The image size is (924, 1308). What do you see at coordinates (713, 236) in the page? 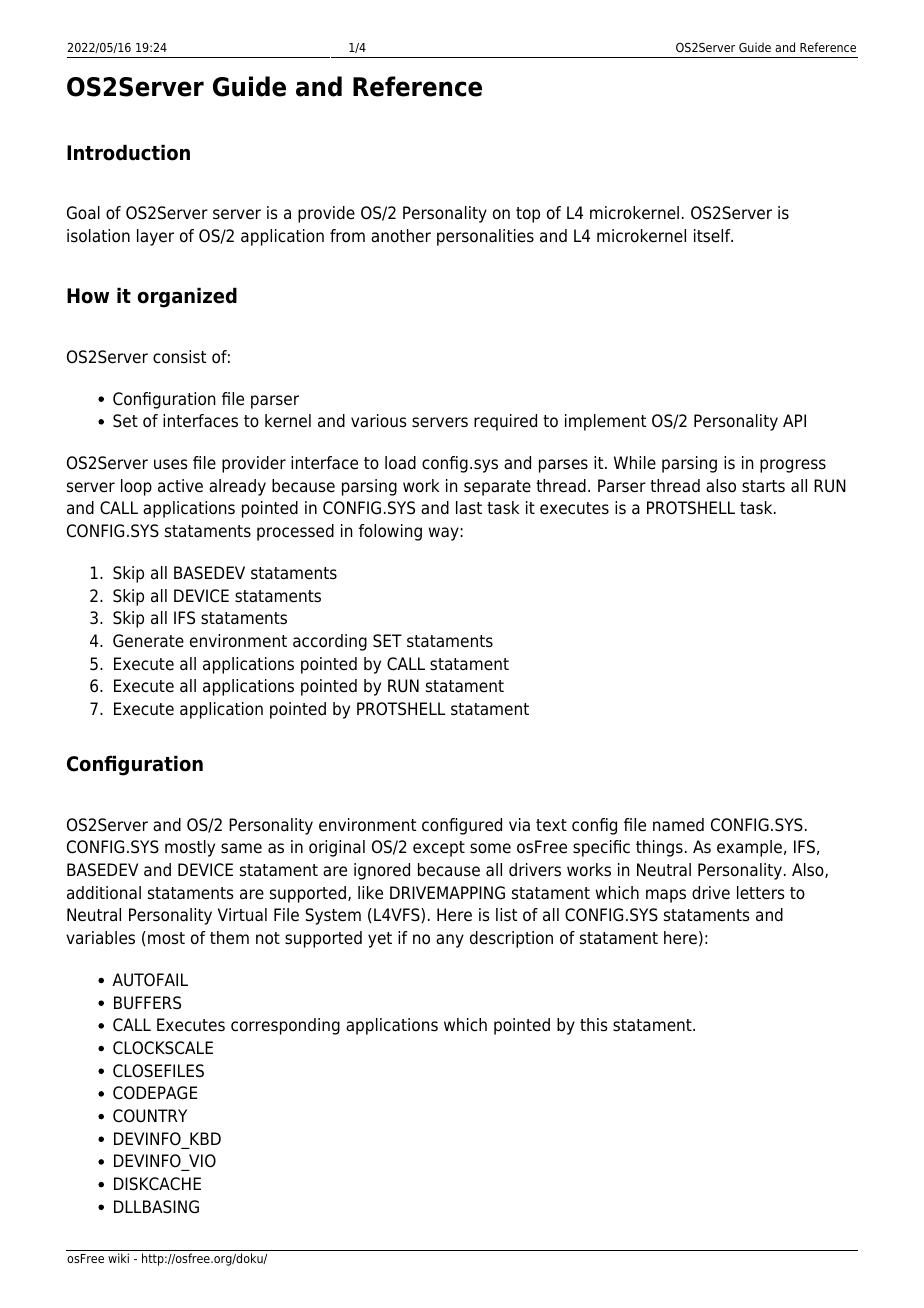
I see `itself` at bounding box center [713, 236].
